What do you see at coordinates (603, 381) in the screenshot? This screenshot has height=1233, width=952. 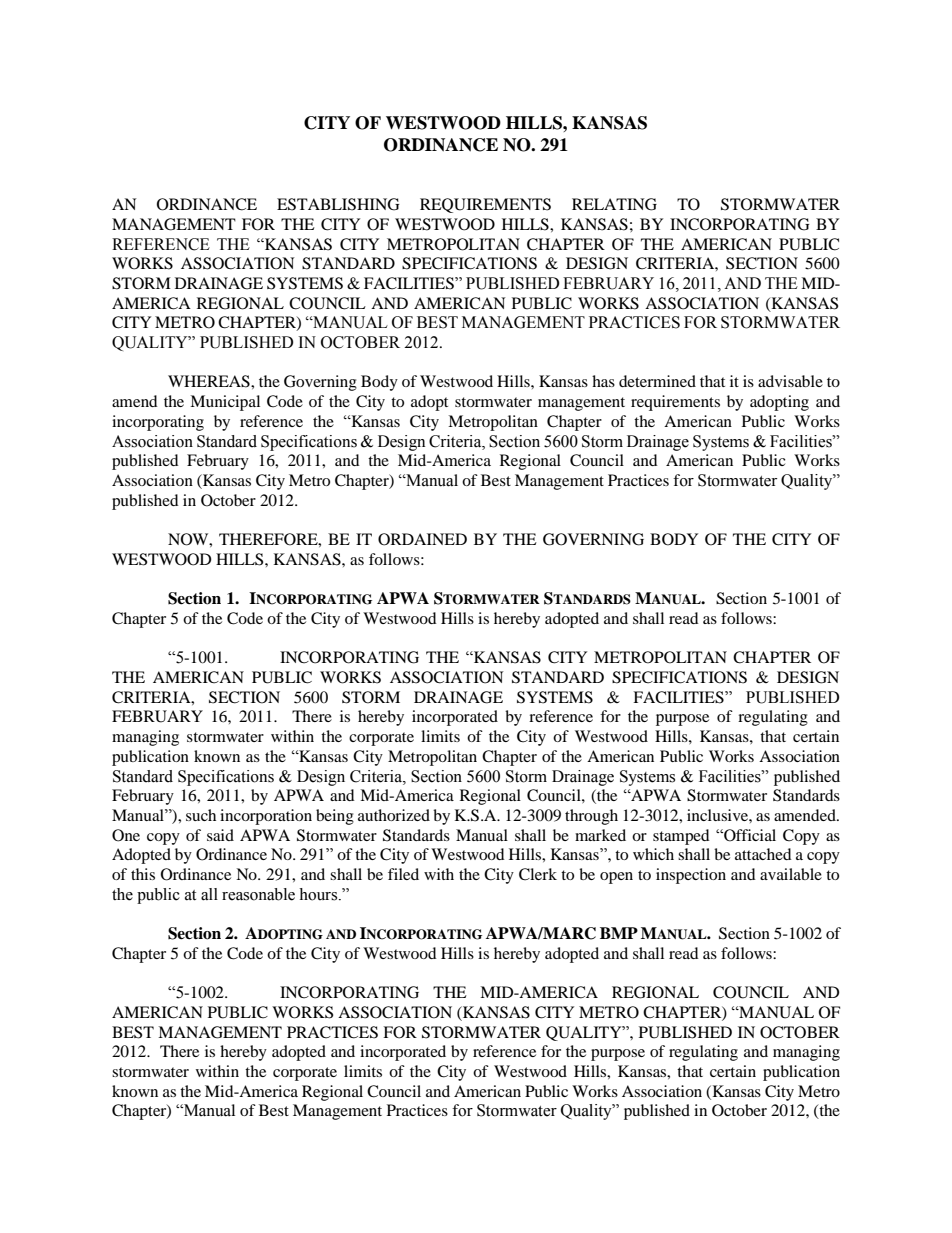 I see `has` at bounding box center [603, 381].
